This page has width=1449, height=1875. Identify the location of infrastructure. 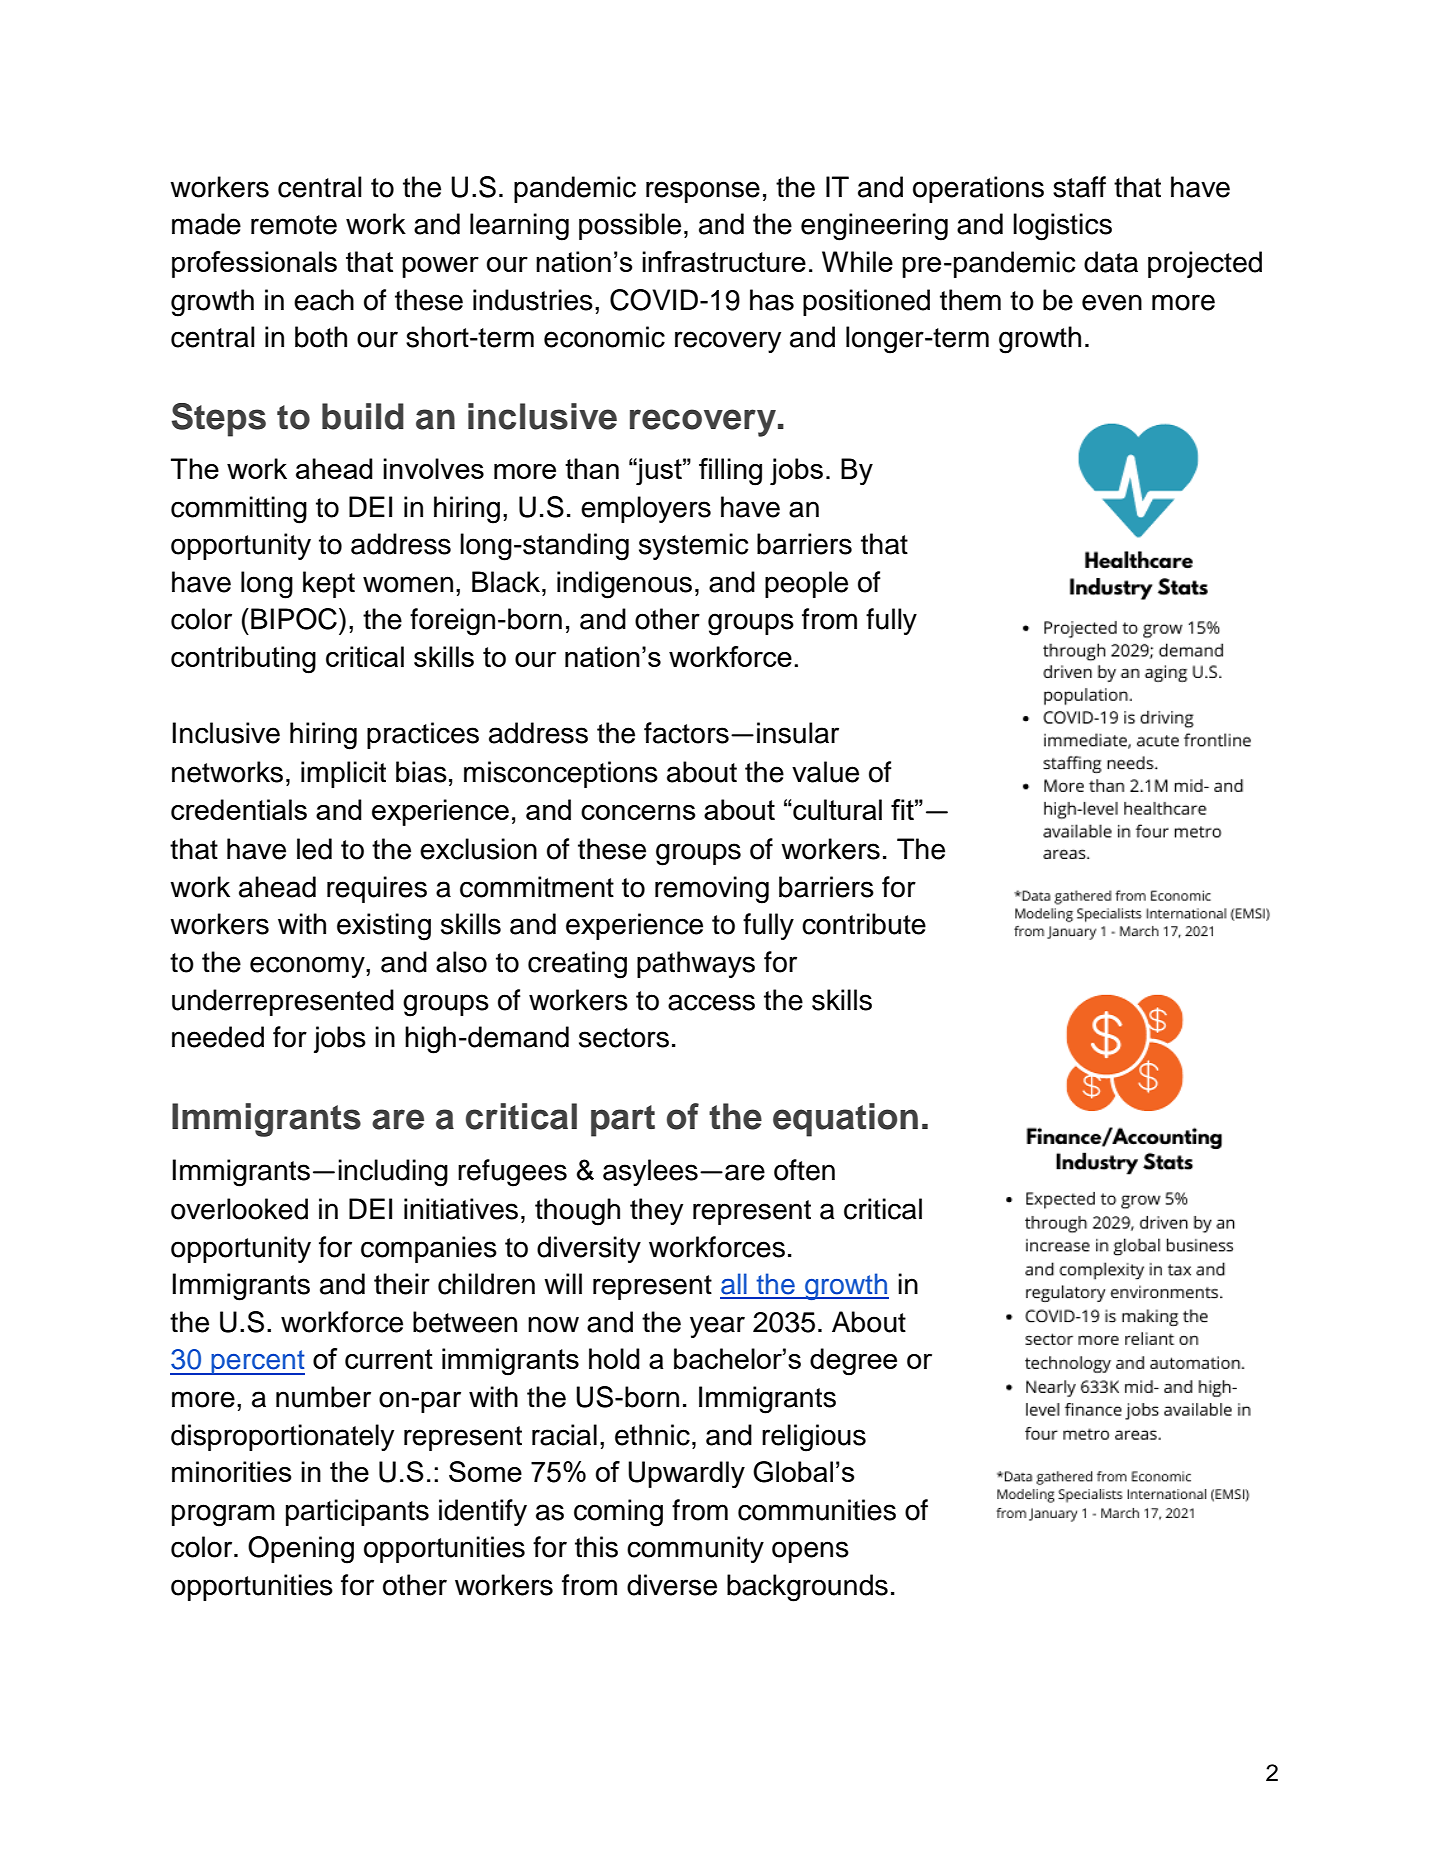
(724, 261).
